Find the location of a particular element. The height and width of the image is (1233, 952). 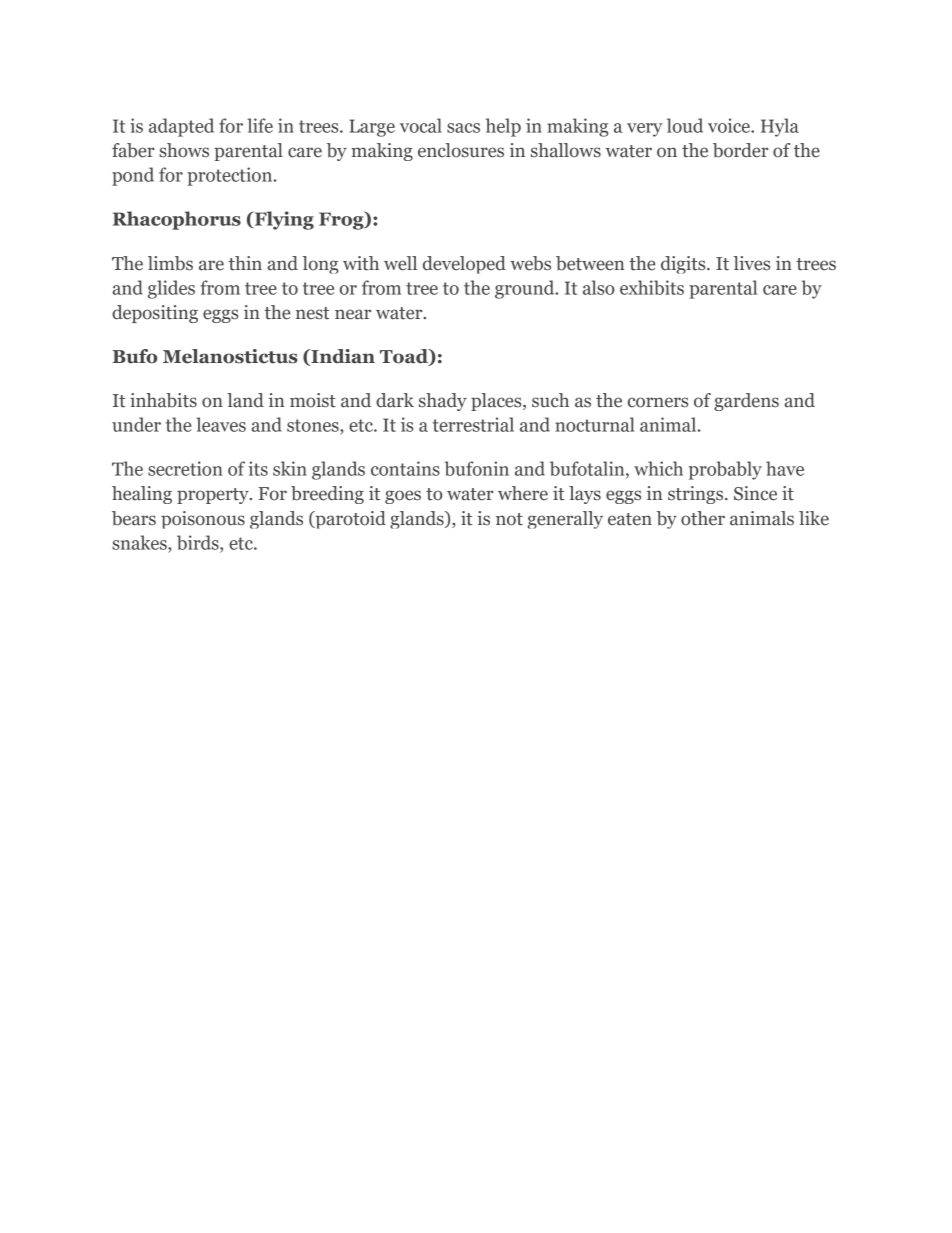

not is located at coordinates (509, 519).
